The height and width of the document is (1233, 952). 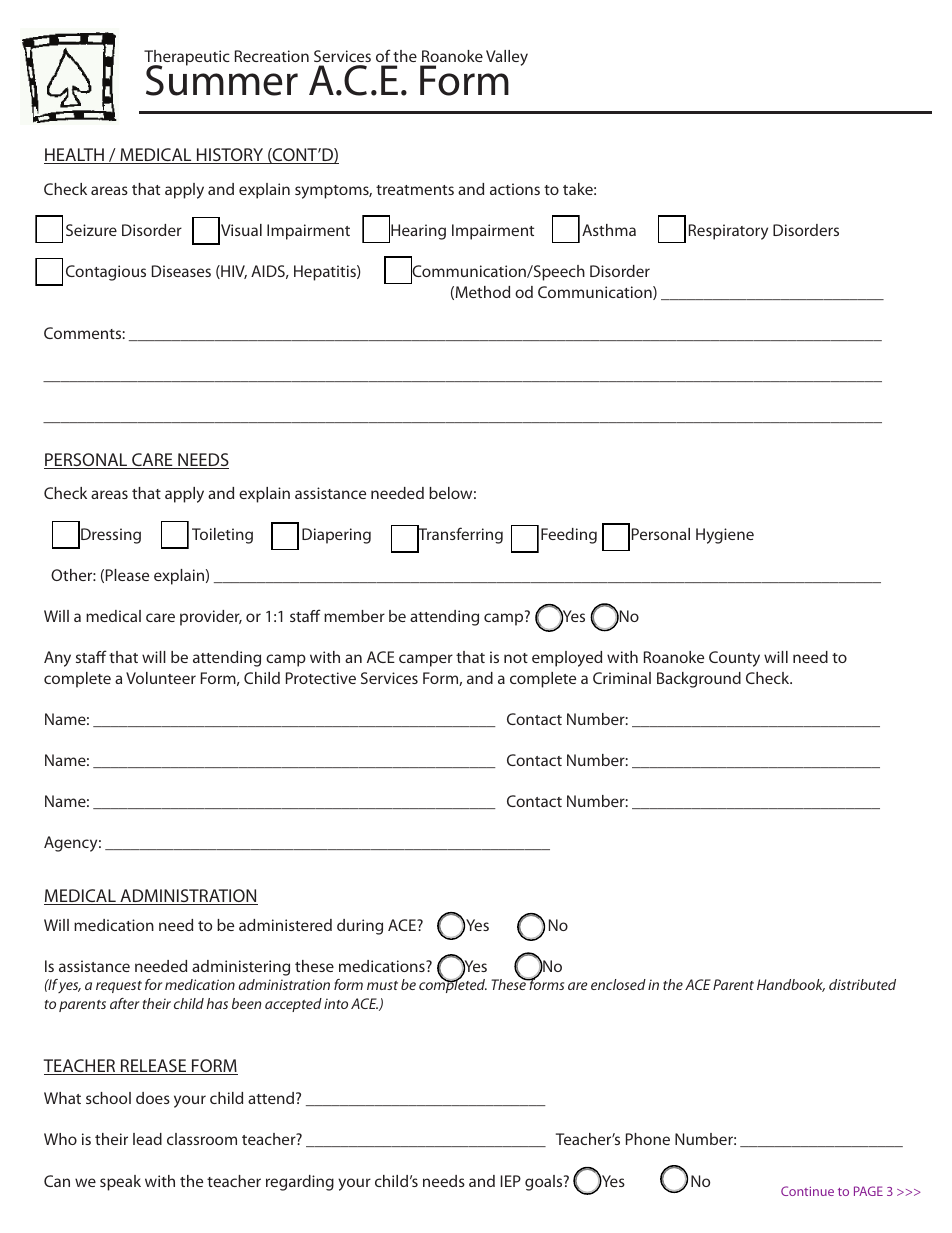 What do you see at coordinates (734, 659) in the document?
I see `County` at bounding box center [734, 659].
